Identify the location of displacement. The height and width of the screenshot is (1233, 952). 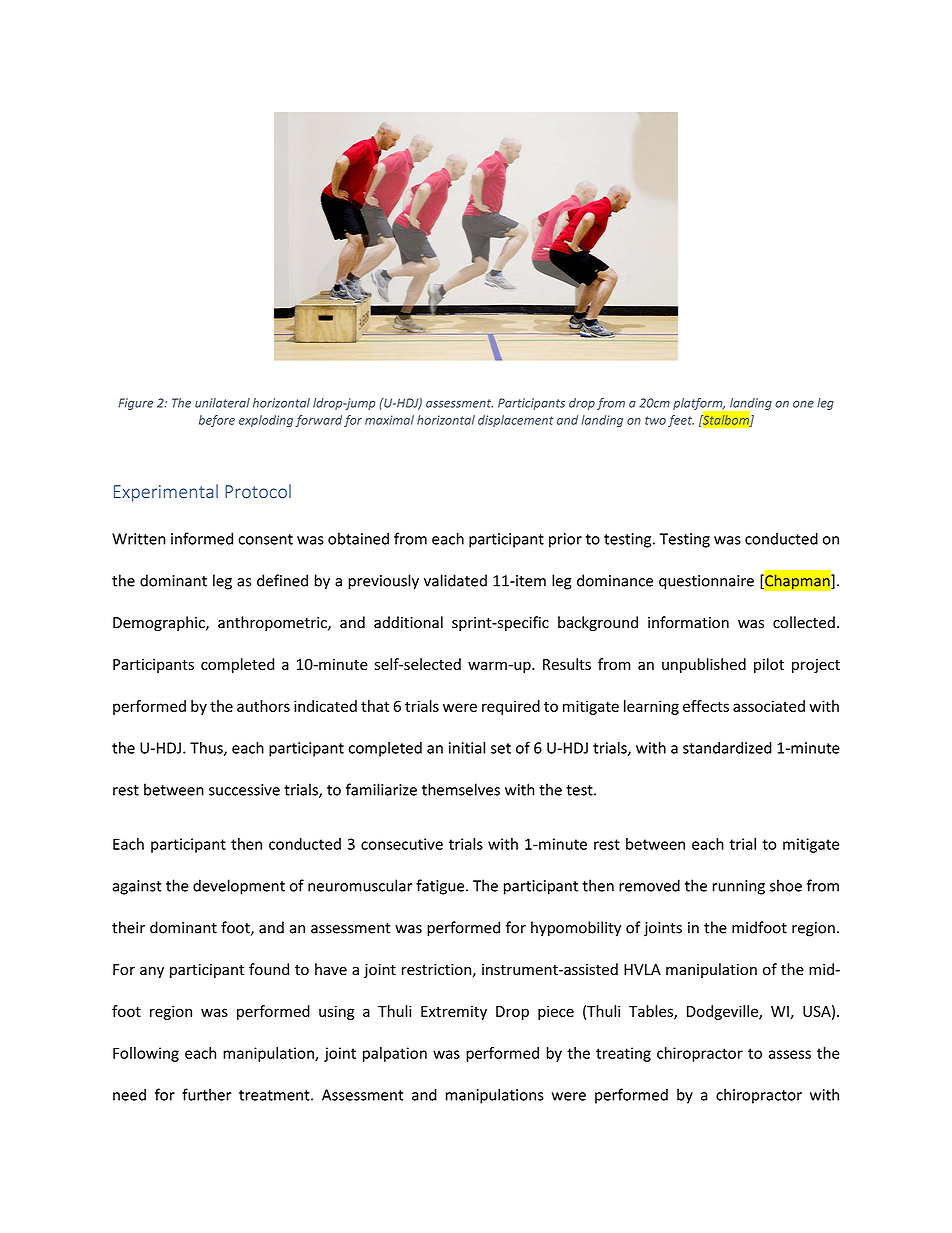
(516, 421).
